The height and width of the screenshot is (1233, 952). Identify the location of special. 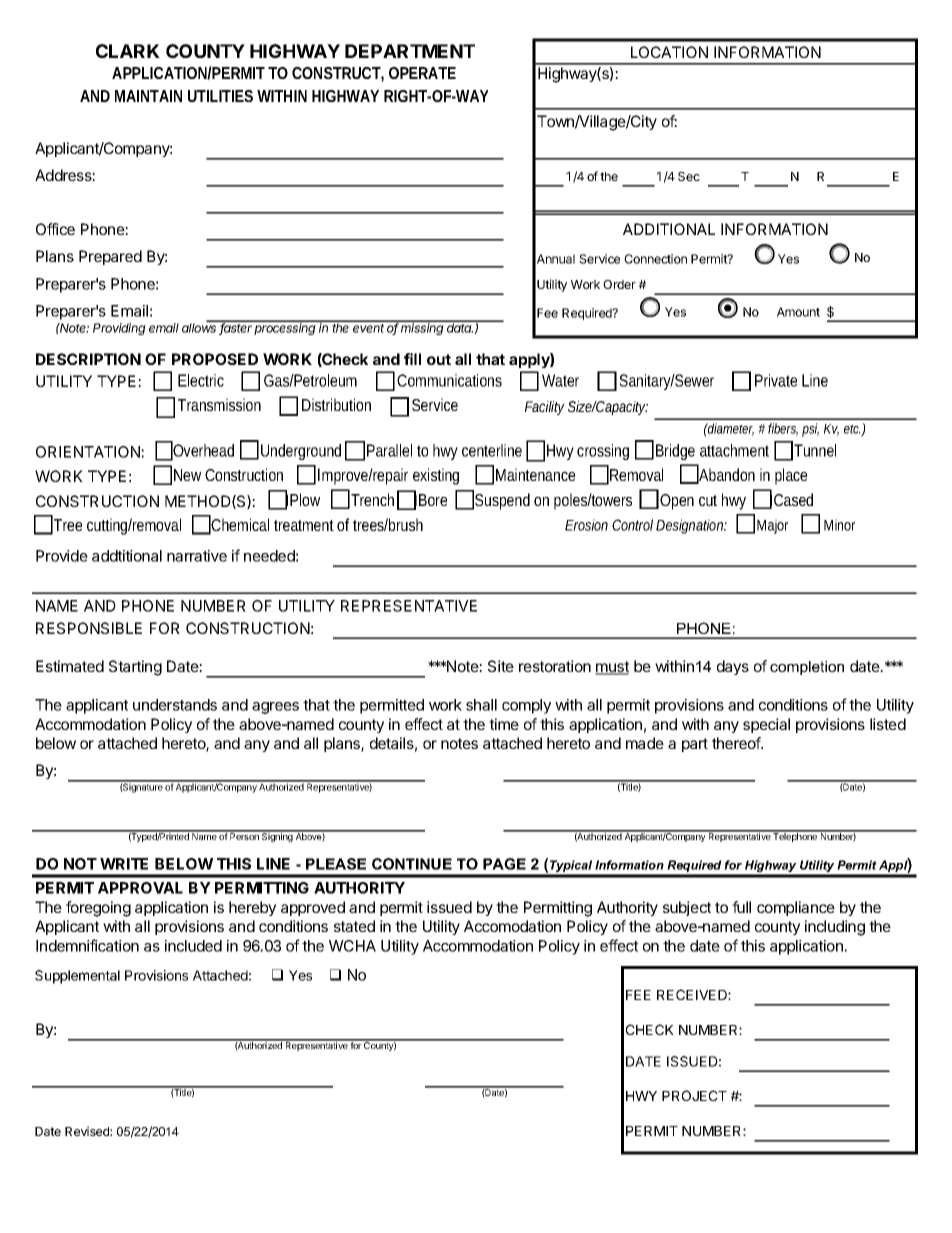
(766, 725).
